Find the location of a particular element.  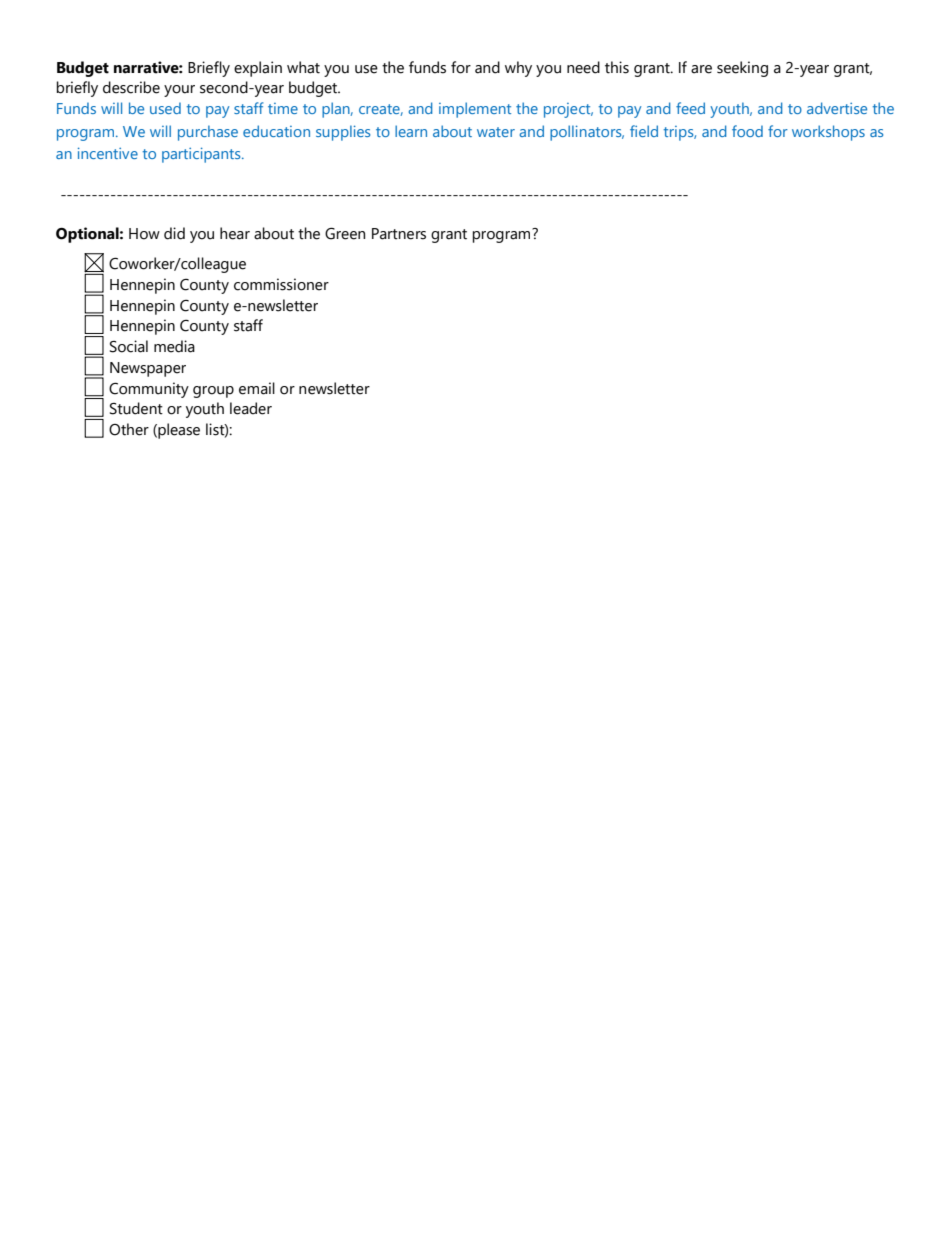

commissioner is located at coordinates (281, 284).
